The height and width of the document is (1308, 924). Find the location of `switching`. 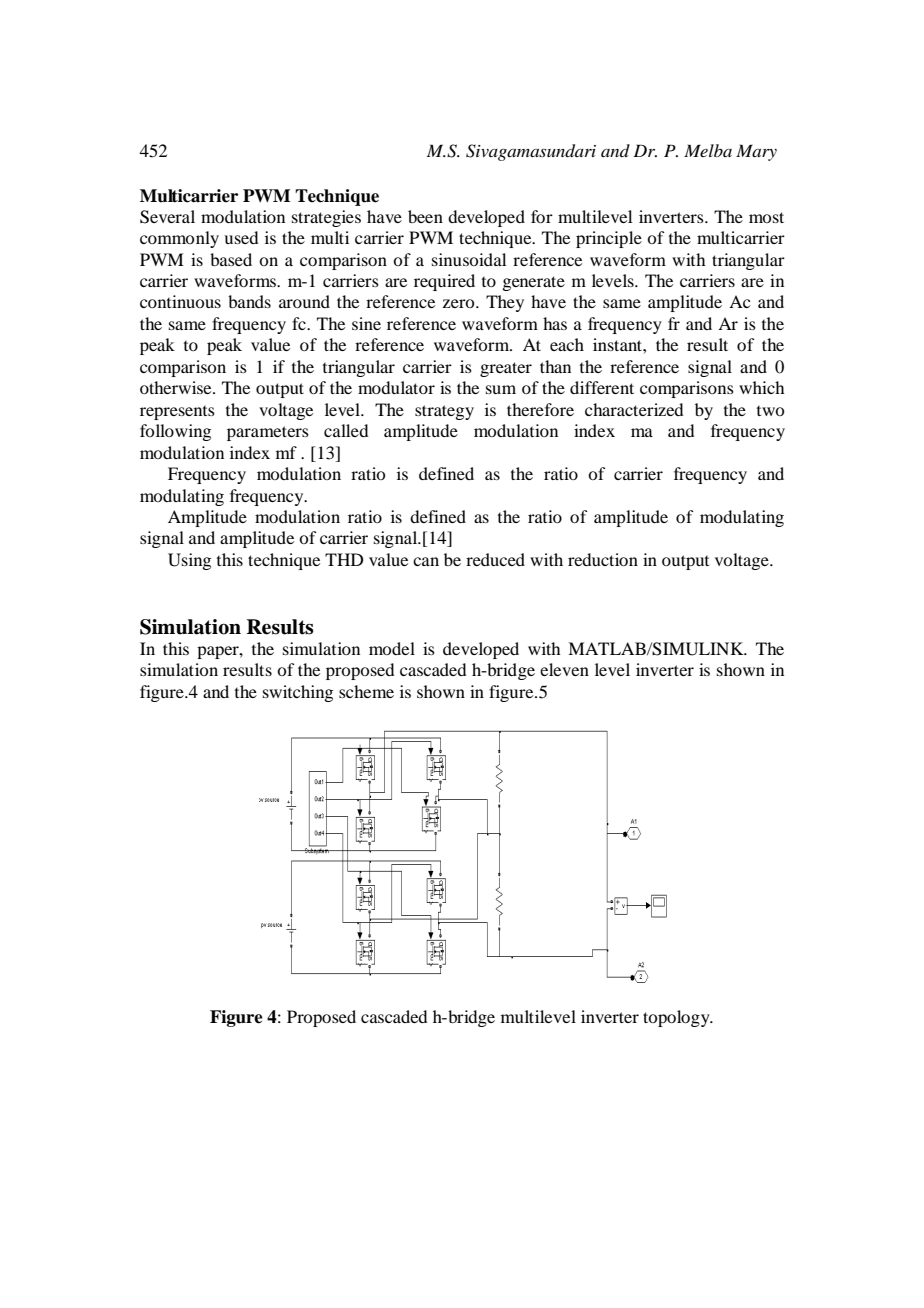

switching is located at coordinates (298, 693).
